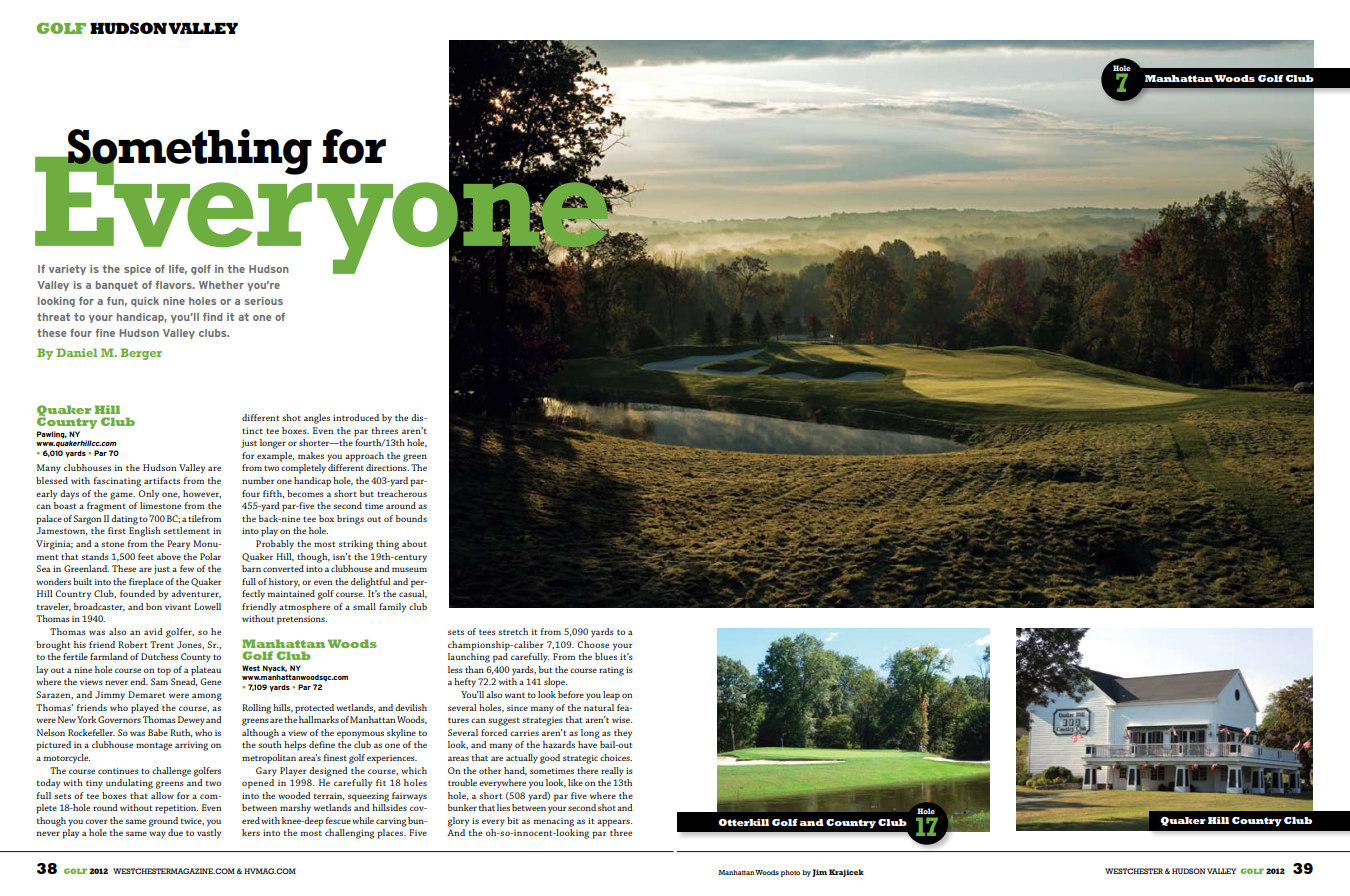 The width and height of the page is (1350, 896). I want to click on Governors, so click(119, 719).
